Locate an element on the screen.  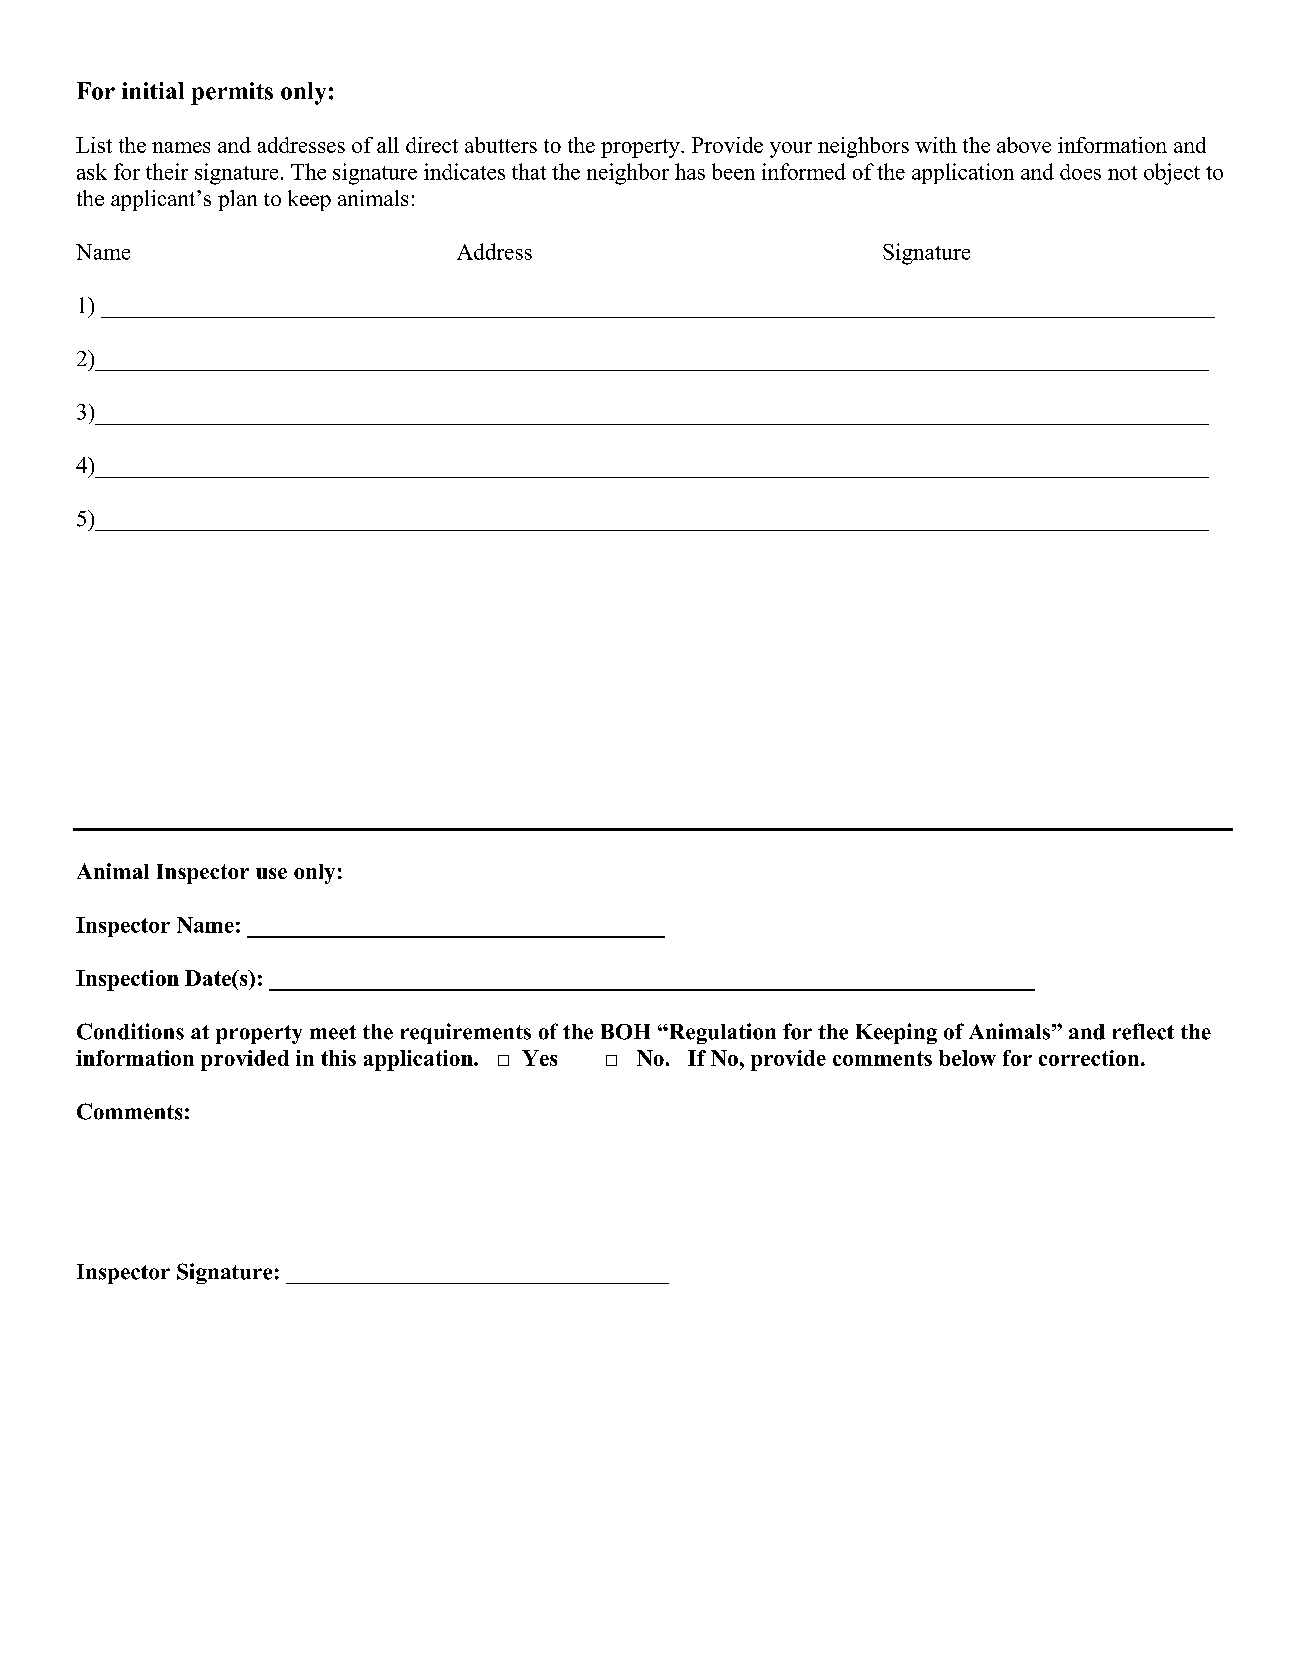
has is located at coordinates (690, 171).
